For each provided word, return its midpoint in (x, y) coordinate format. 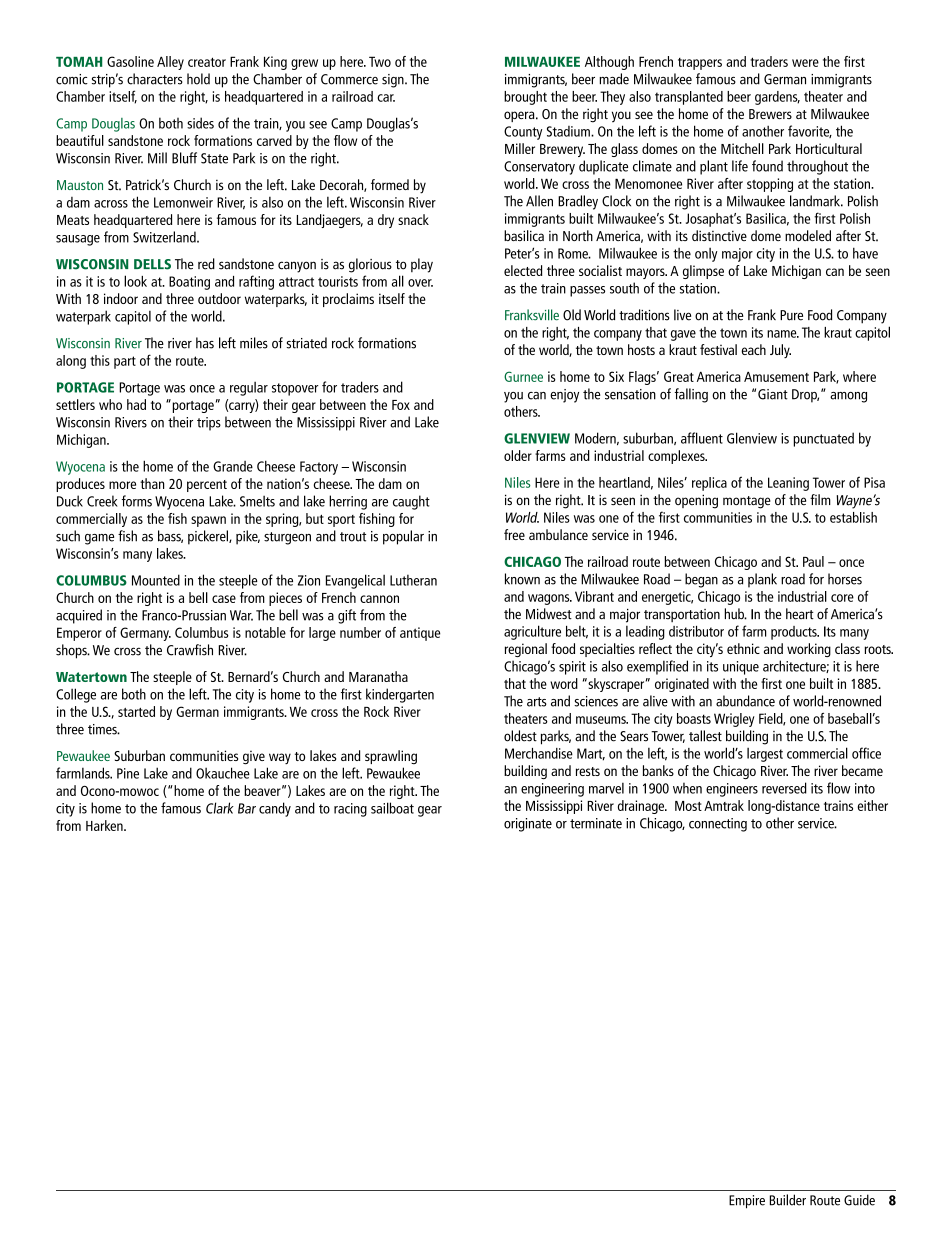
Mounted (156, 580)
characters (155, 79)
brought (525, 98)
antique (420, 634)
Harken (105, 825)
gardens (777, 98)
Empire (747, 1202)
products (795, 633)
